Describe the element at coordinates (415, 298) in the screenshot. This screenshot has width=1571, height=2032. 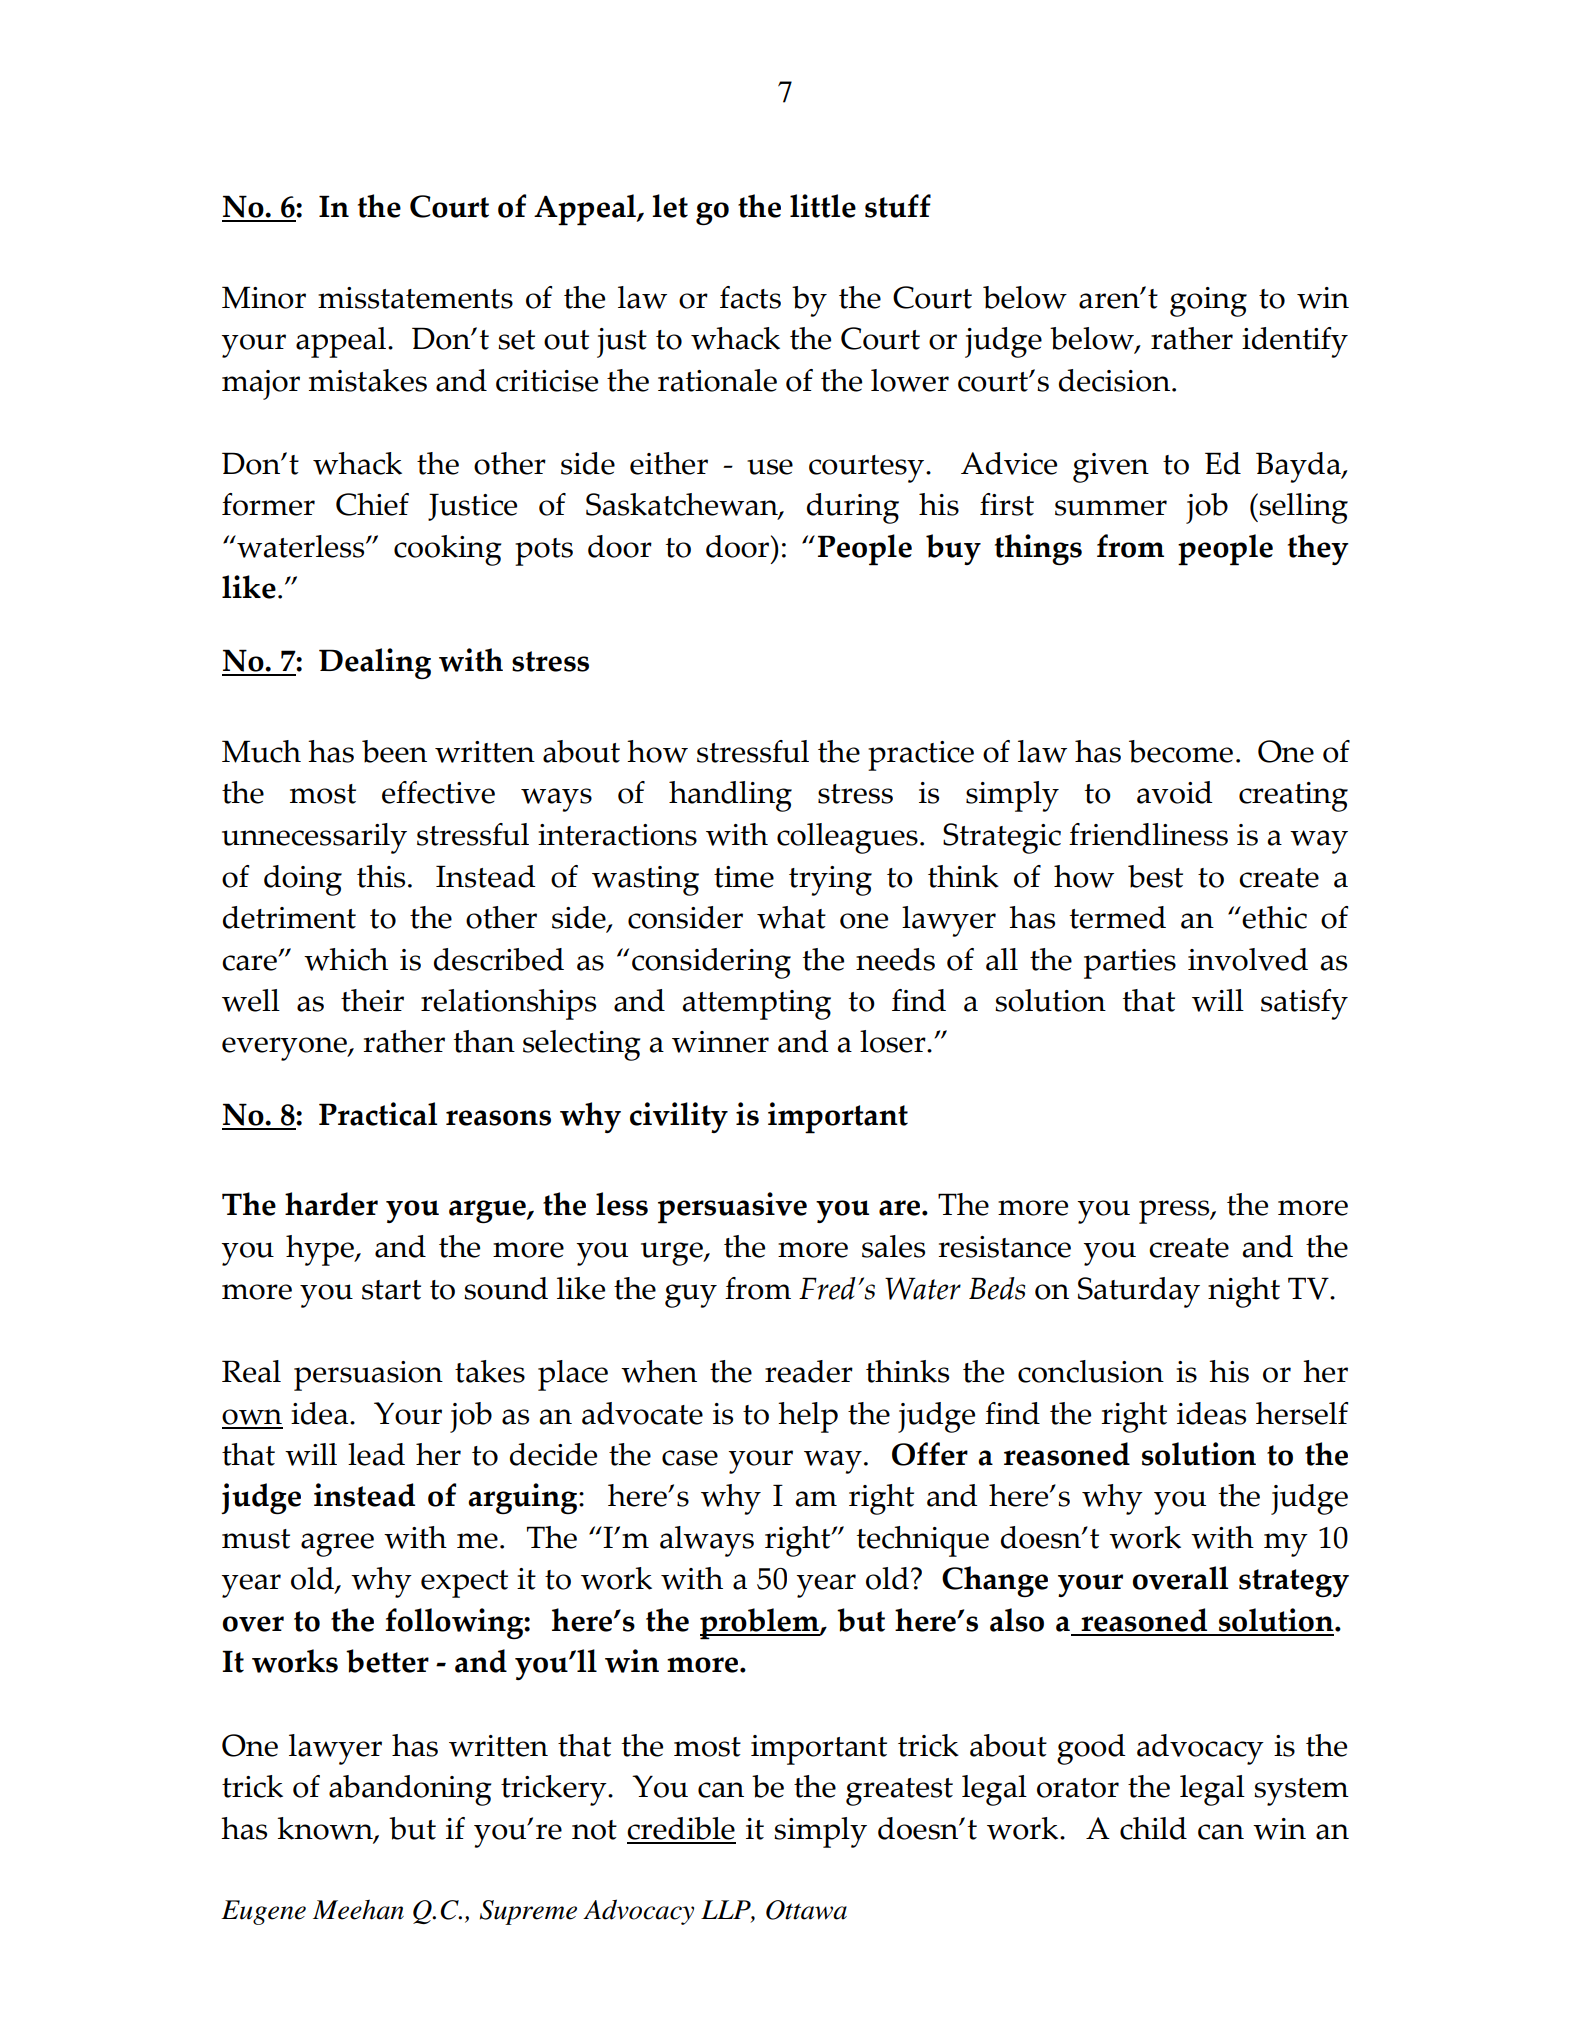
I see `misstatements` at that location.
